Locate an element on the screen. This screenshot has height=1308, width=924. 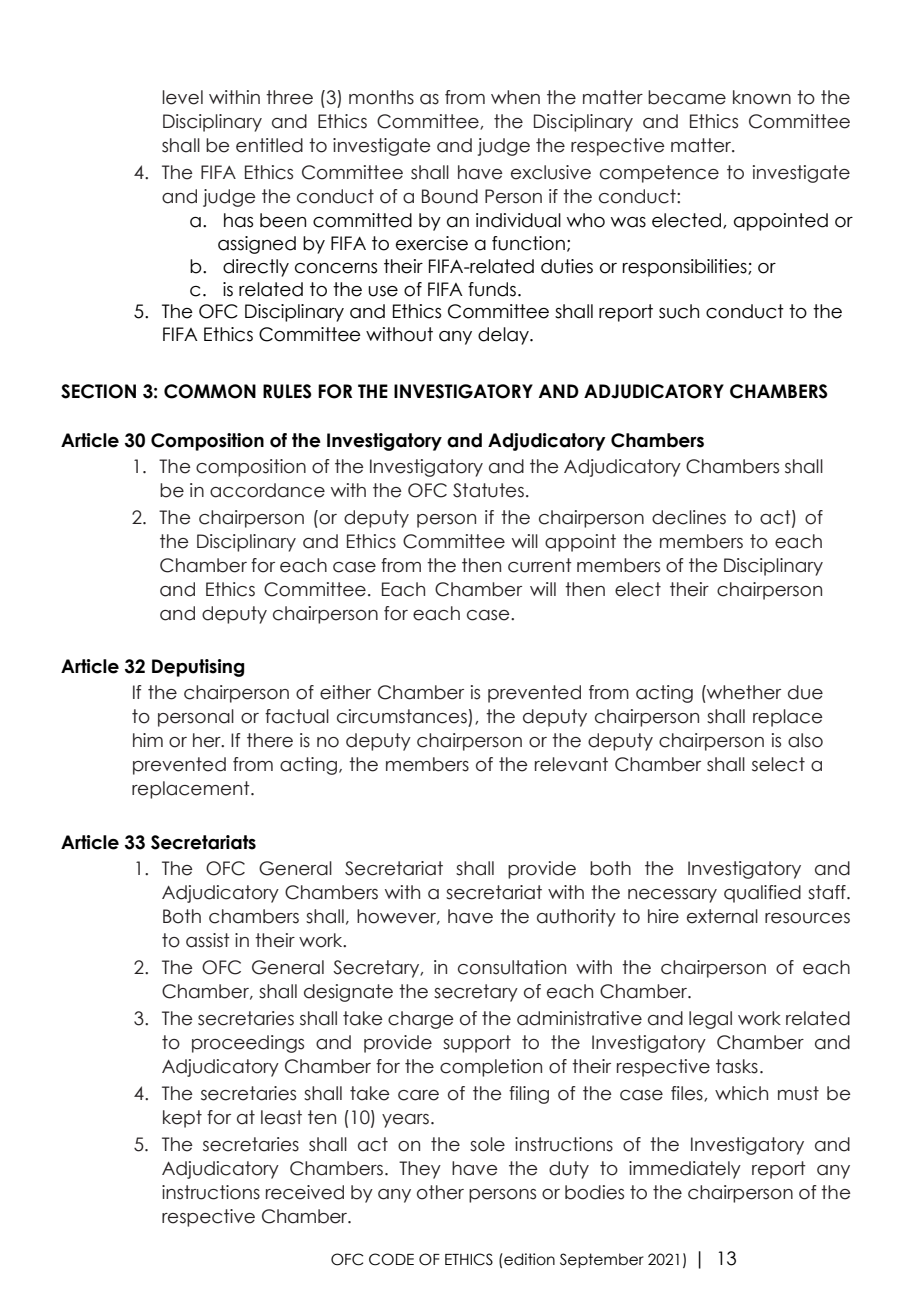
level is located at coordinates (182, 97).
